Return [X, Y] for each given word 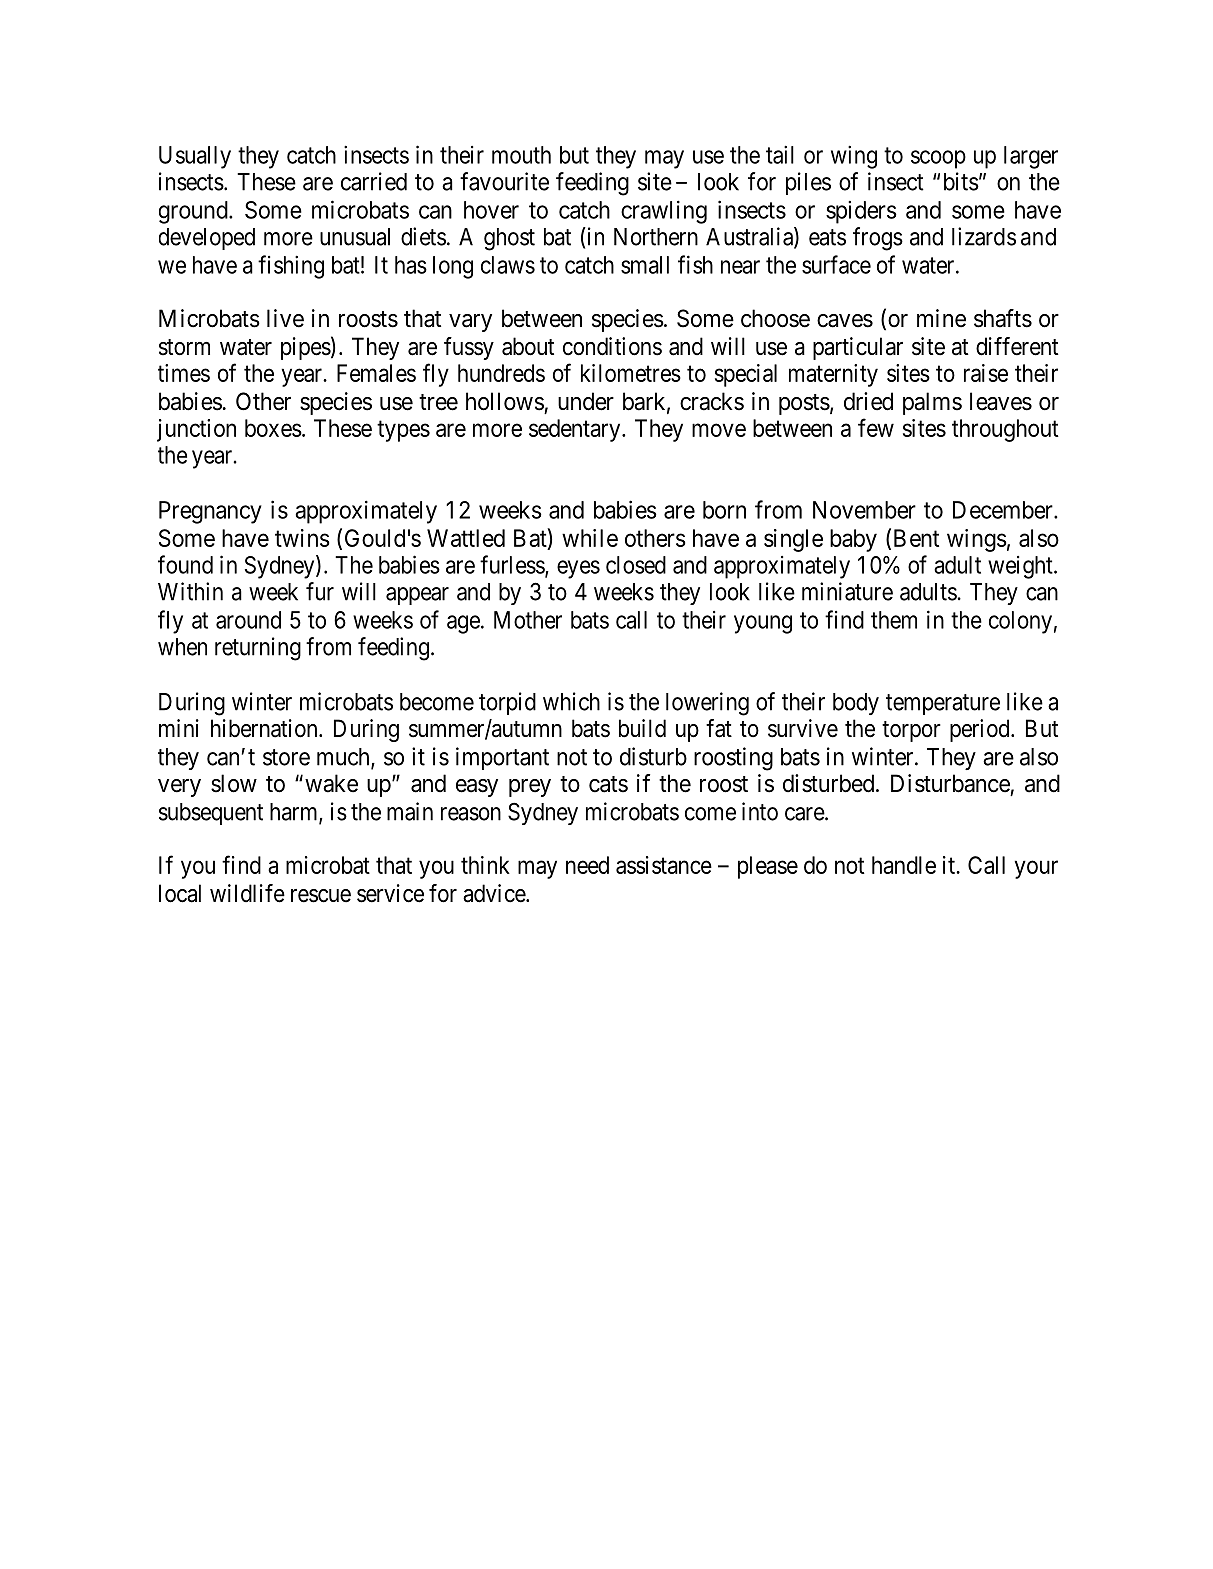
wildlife [247, 893]
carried [374, 181]
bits [961, 181]
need [587, 865]
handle [904, 865]
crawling [664, 212]
